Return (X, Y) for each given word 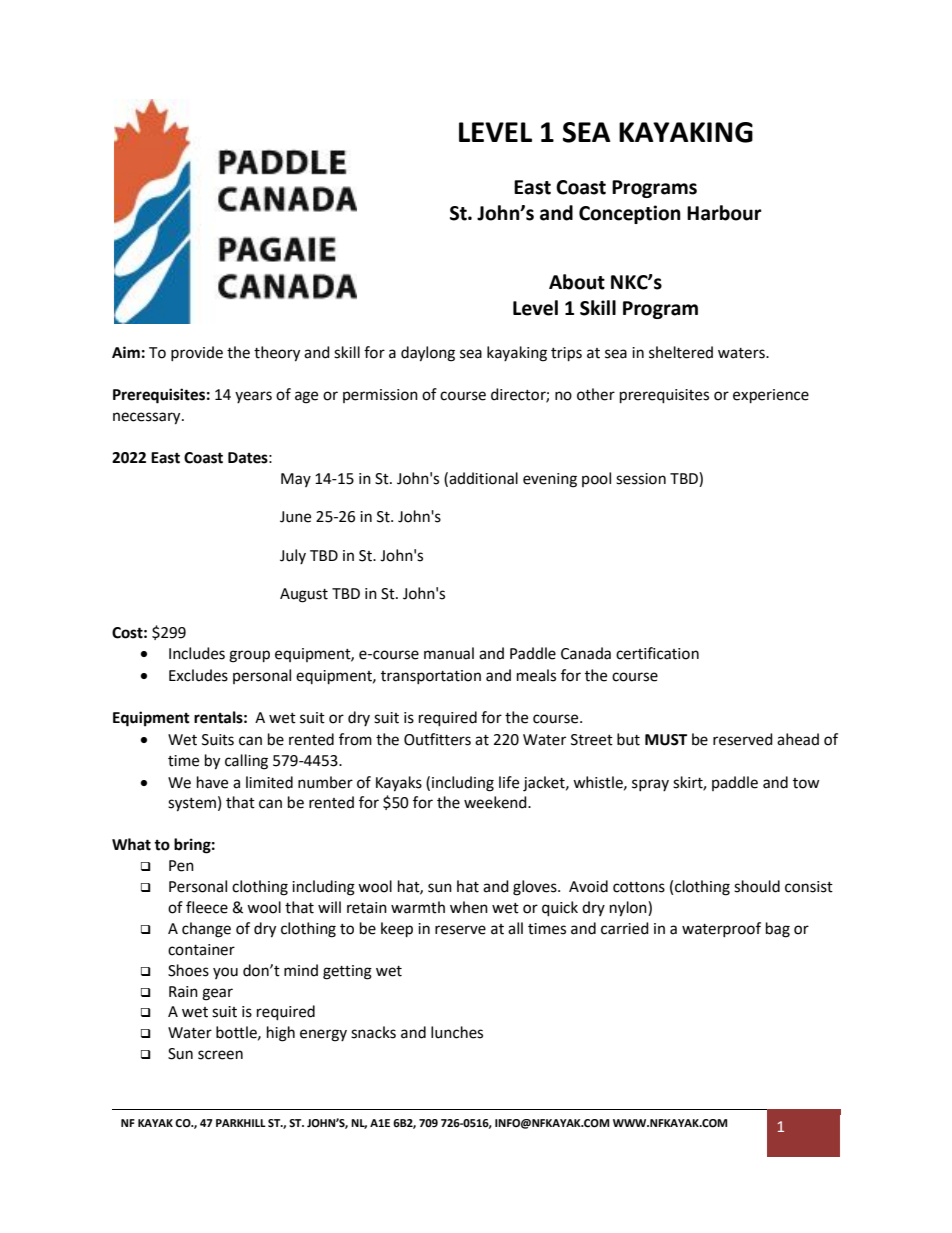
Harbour (724, 213)
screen (220, 1055)
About (577, 282)
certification (657, 653)
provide (197, 353)
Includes (197, 653)
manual (449, 653)
